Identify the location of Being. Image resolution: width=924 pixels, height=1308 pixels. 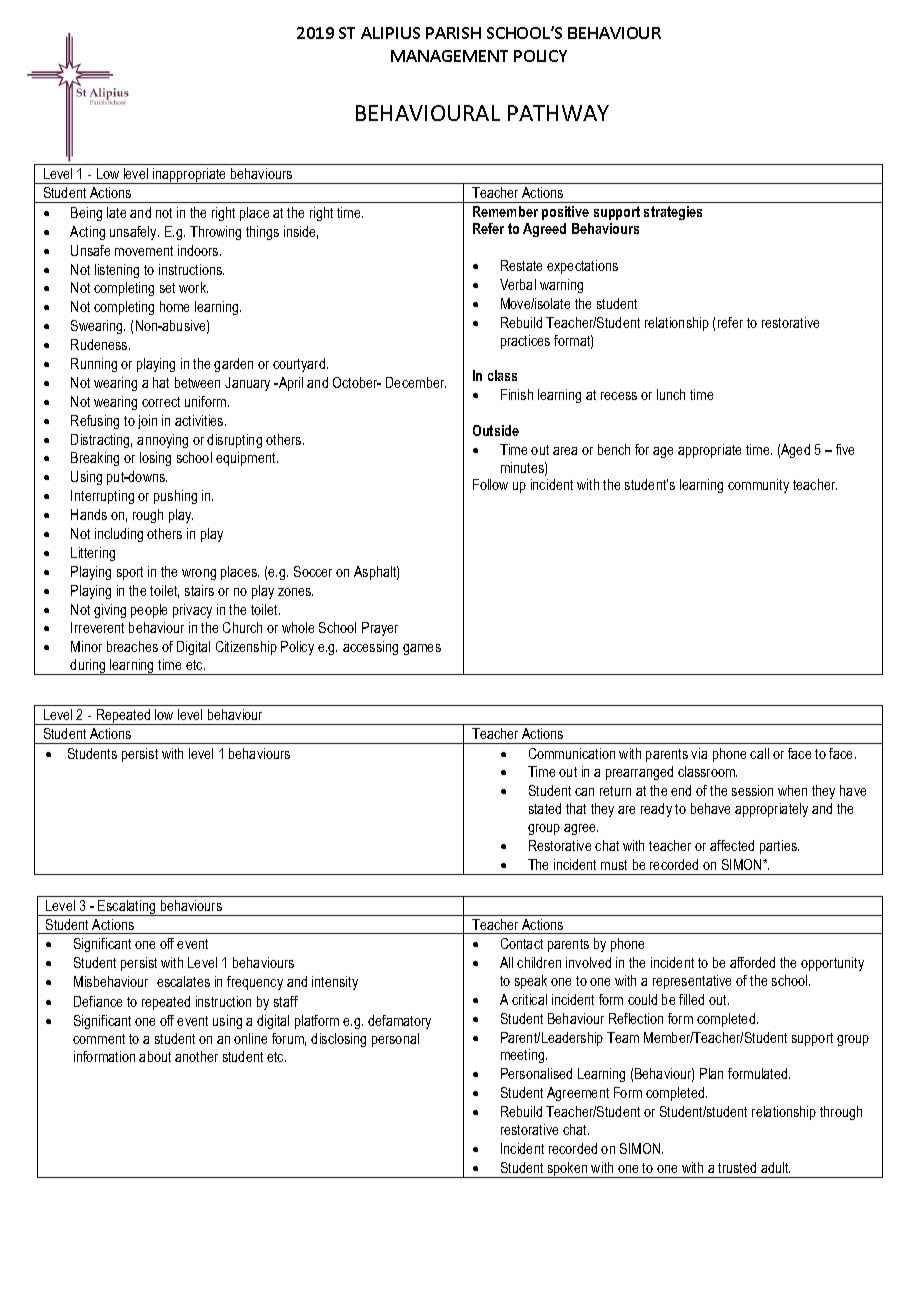
(86, 214).
